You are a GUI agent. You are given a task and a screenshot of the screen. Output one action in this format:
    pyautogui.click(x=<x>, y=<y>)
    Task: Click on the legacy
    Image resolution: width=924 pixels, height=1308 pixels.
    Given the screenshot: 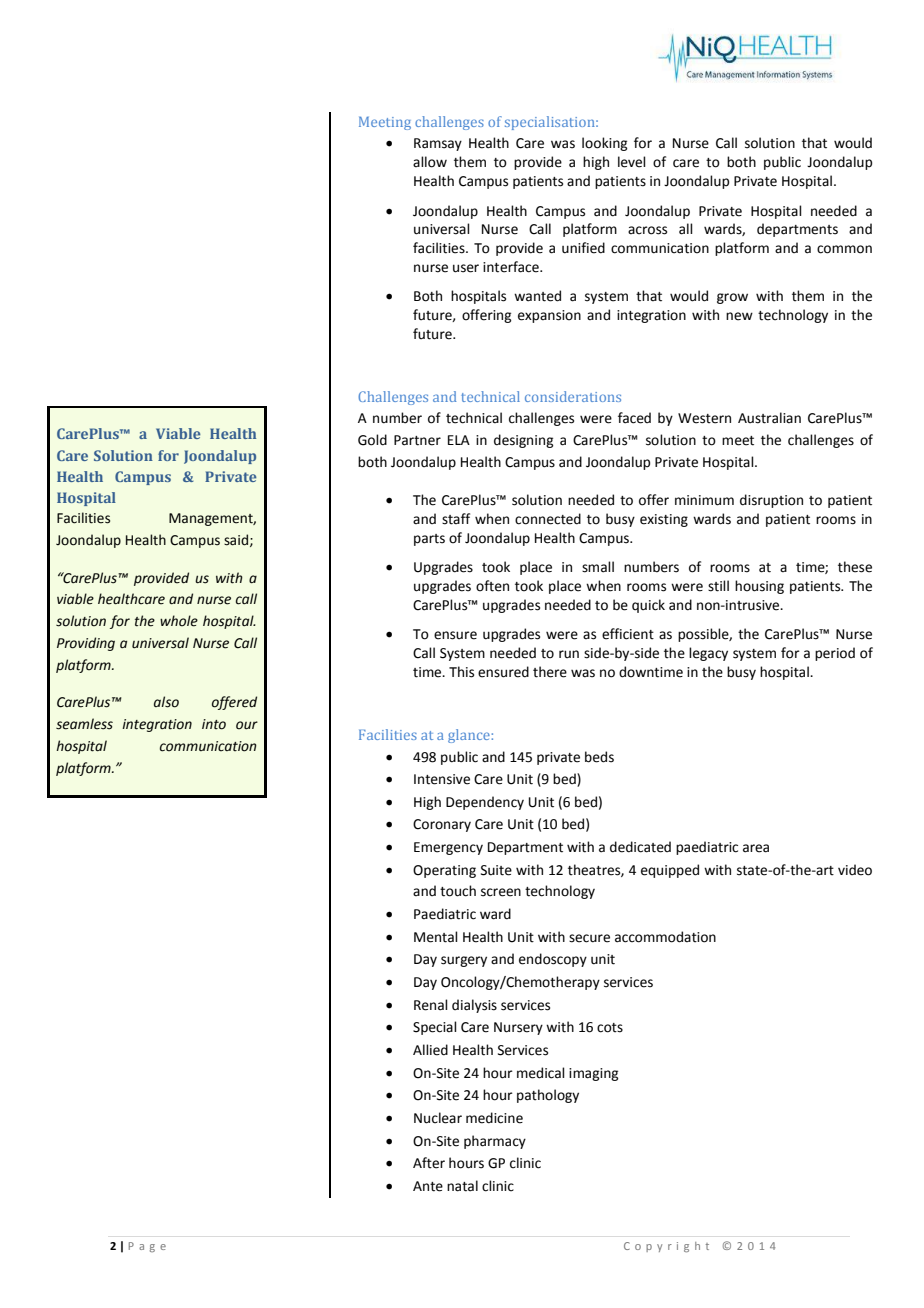 What is the action you would take?
    pyautogui.click(x=708, y=654)
